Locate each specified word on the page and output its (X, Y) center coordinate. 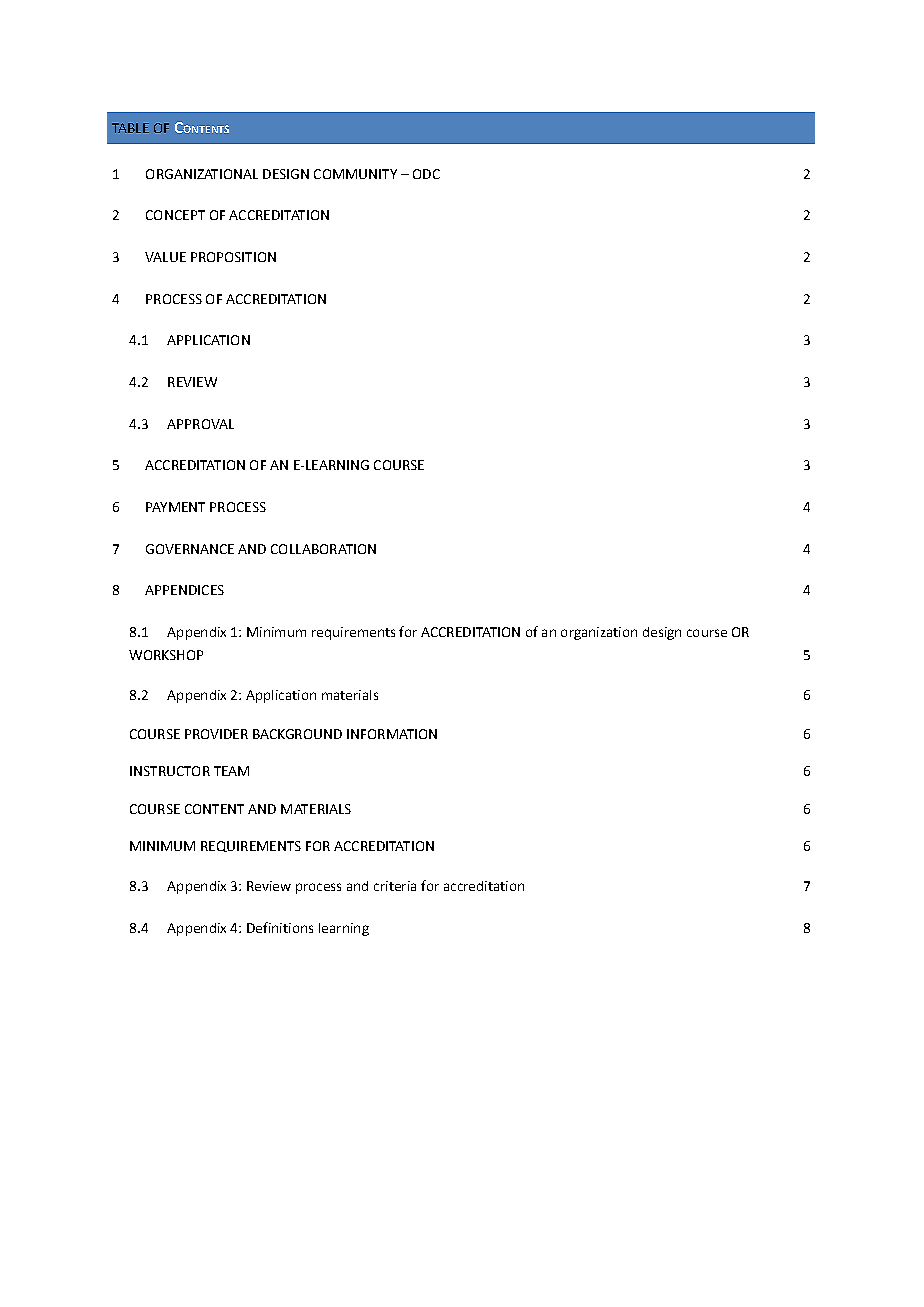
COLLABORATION (323, 549)
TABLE (130, 128)
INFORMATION (392, 734)
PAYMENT (175, 507)
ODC (426, 174)
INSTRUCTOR (170, 771)
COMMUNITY (355, 174)
